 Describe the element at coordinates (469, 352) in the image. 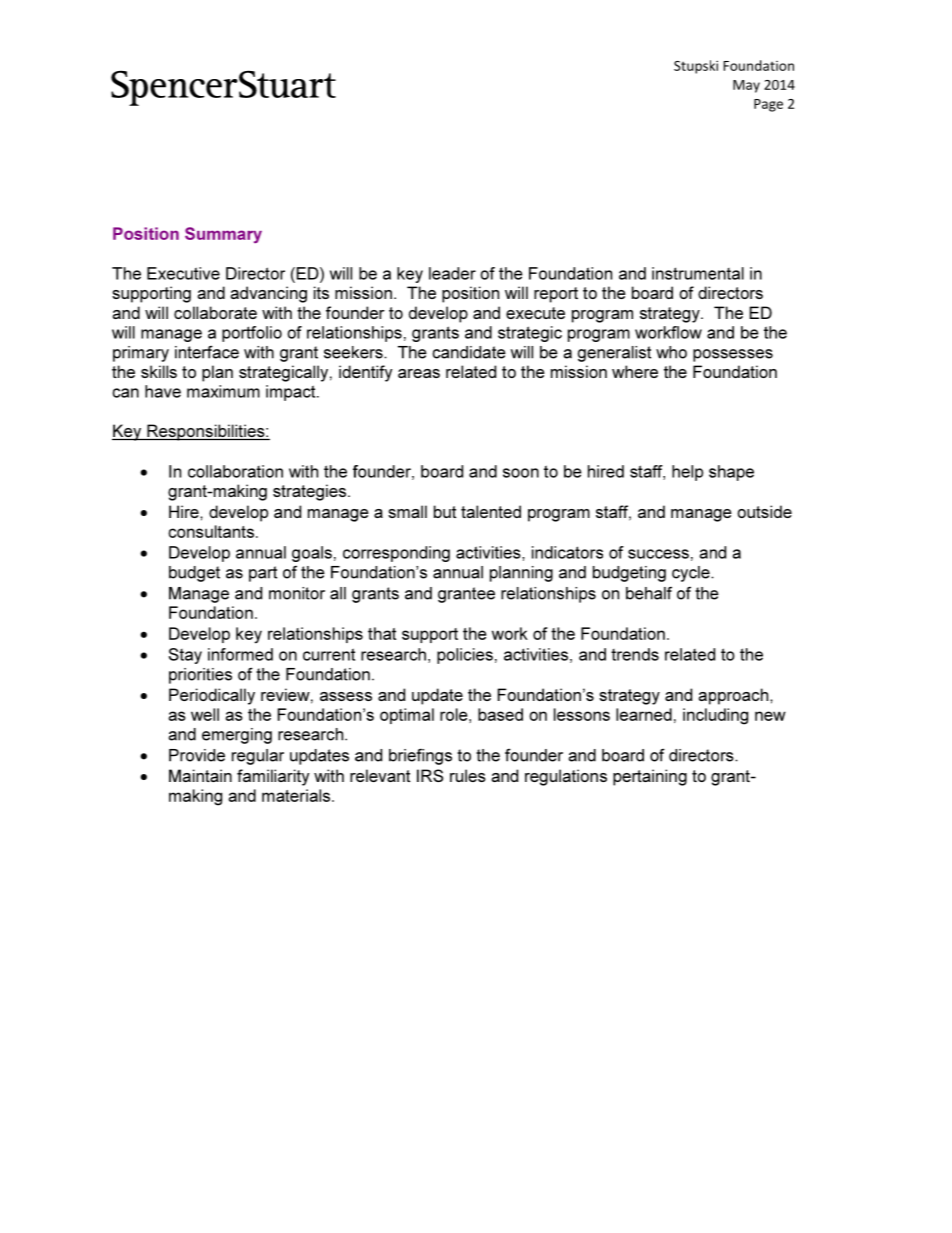

I see `candidate` at that location.
